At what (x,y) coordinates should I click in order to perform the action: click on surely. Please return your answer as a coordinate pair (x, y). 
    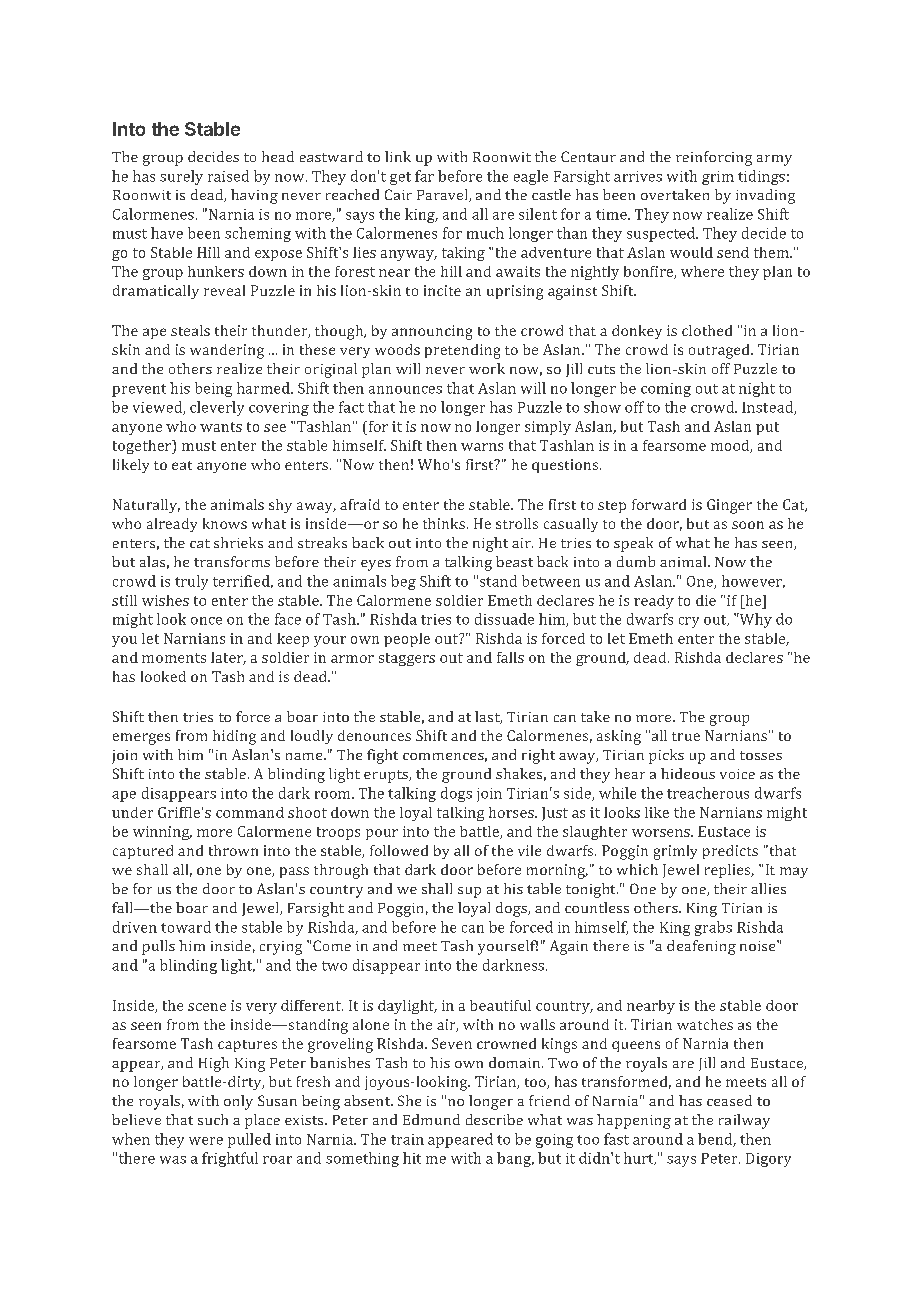
    Looking at the image, I should click on (181, 177).
